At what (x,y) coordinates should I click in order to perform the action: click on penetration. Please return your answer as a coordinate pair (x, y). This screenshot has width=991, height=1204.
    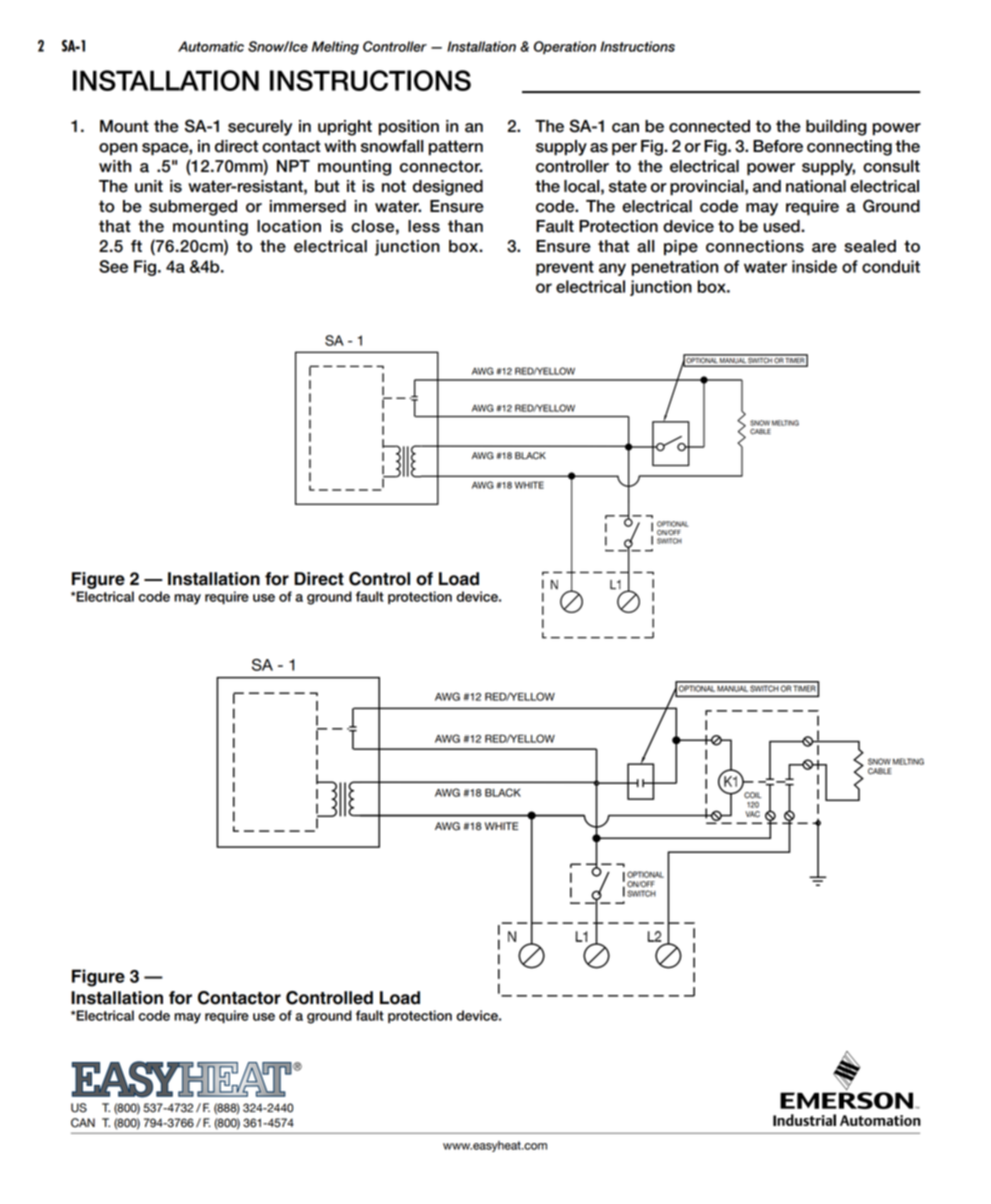
    Looking at the image, I should click on (675, 268).
